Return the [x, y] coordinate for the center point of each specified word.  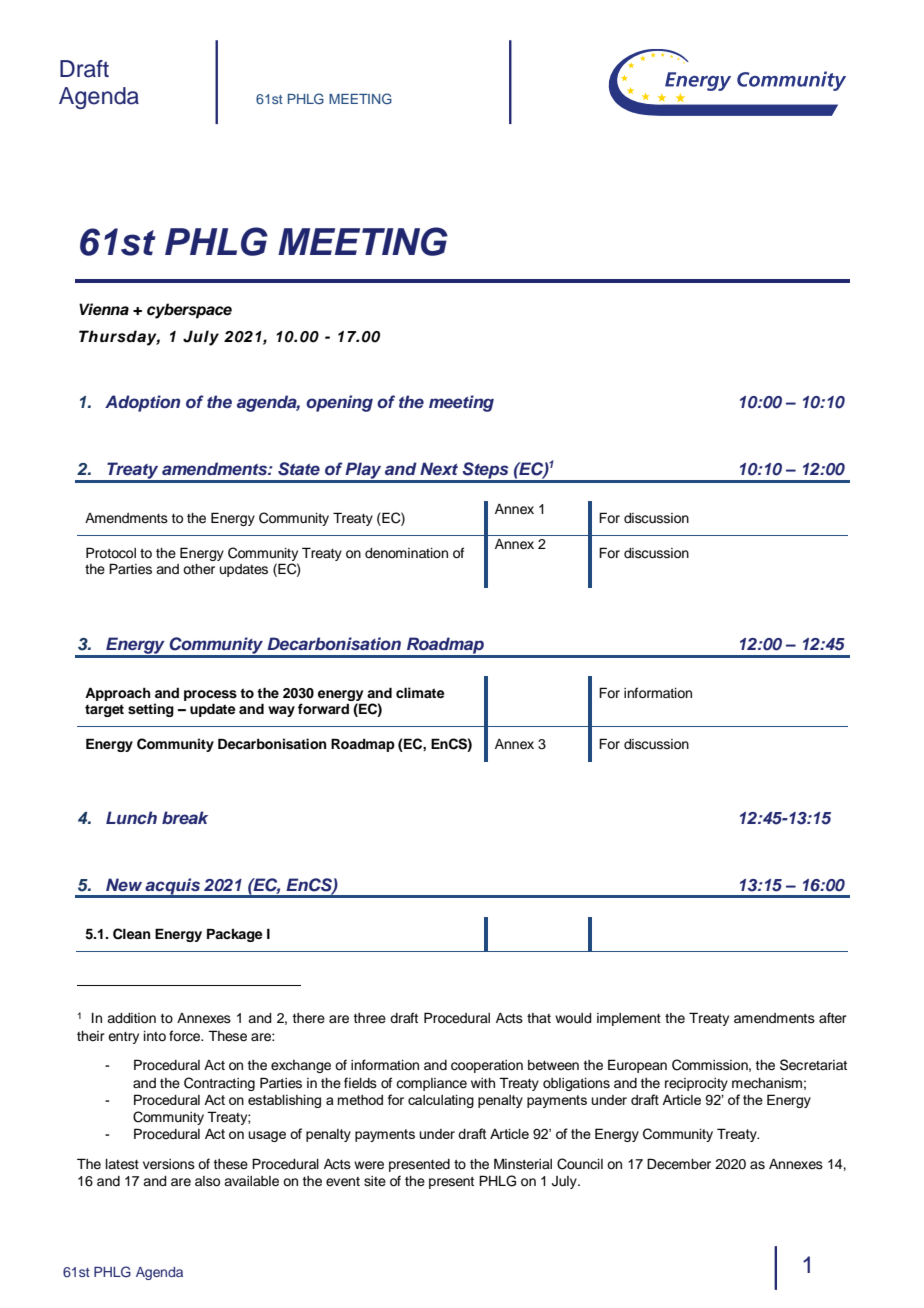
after [833, 1018]
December [679, 1164]
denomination [406, 553]
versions [169, 1164]
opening [339, 403]
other [199, 569]
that [539, 1018]
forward [323, 709]
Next [439, 468]
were [369, 1165]
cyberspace [189, 311]
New [124, 884]
